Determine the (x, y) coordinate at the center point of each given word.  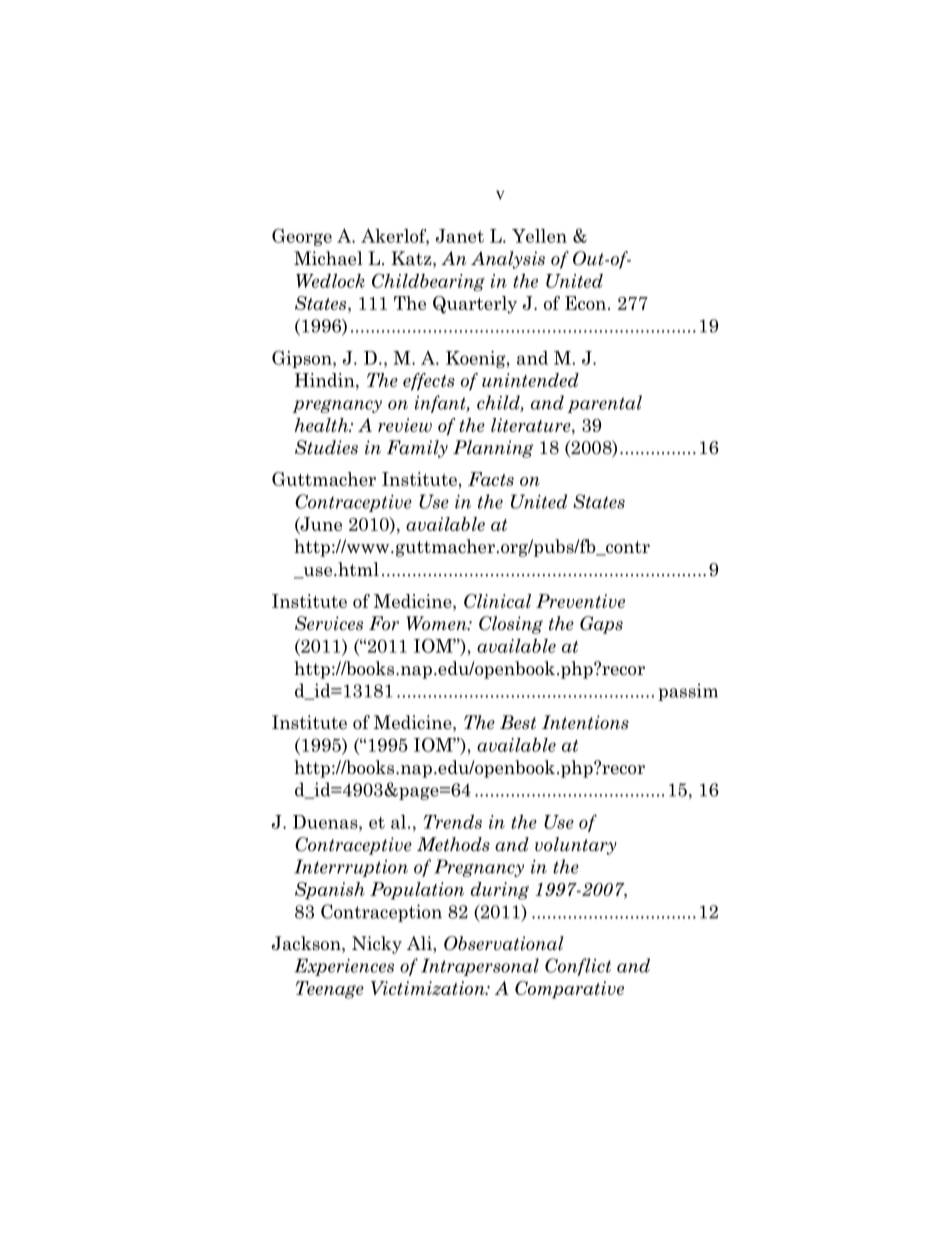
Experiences (344, 967)
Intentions (585, 722)
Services (329, 623)
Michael (328, 258)
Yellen (539, 236)
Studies (326, 447)
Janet (459, 236)
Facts (491, 479)
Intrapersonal (480, 967)
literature (532, 425)
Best (518, 722)
